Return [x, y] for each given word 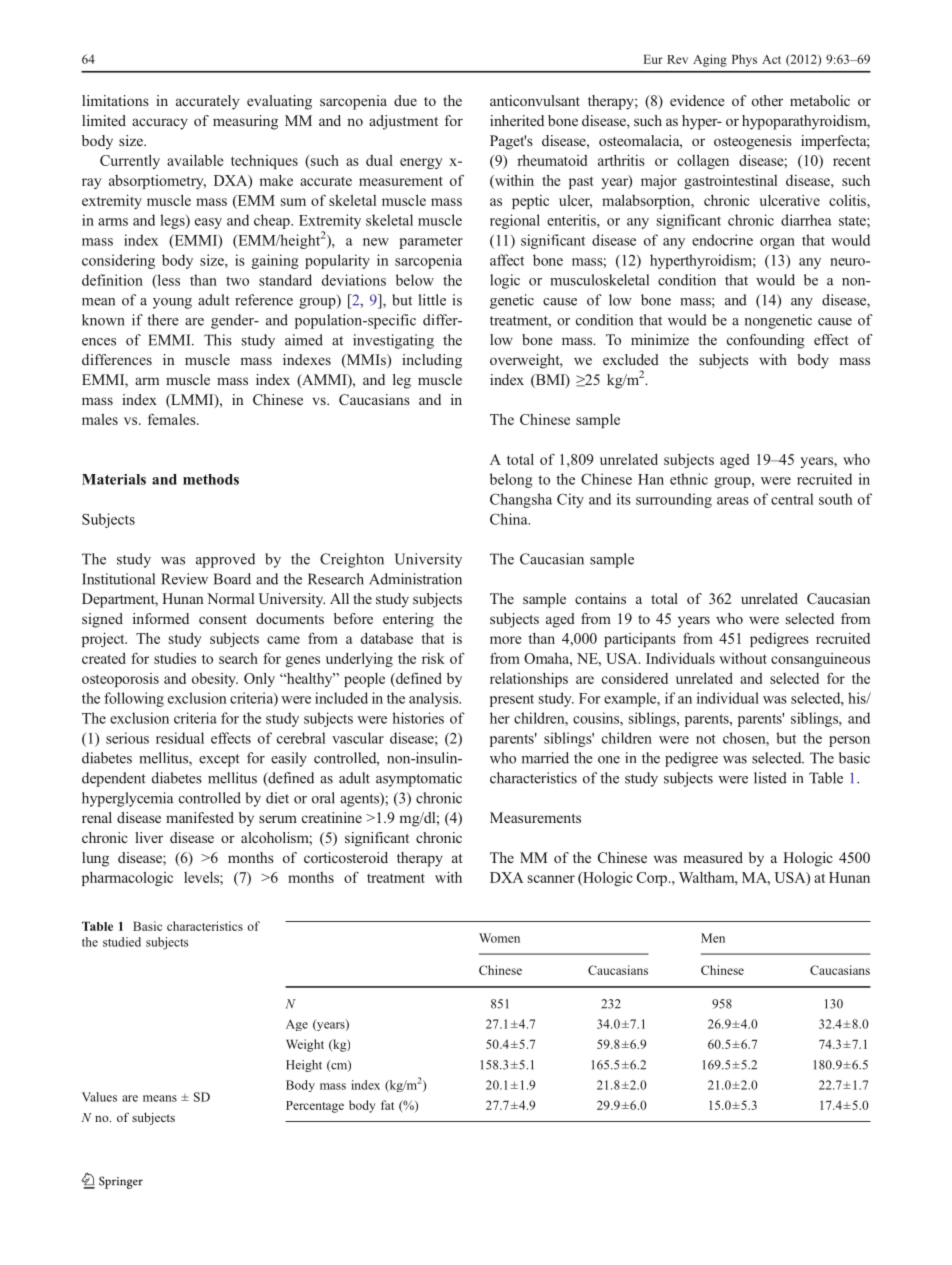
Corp [652, 879]
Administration [415, 579]
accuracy [160, 124]
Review [184, 579]
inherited [517, 120]
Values [99, 1097]
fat [387, 1105]
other [767, 100]
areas [733, 501]
